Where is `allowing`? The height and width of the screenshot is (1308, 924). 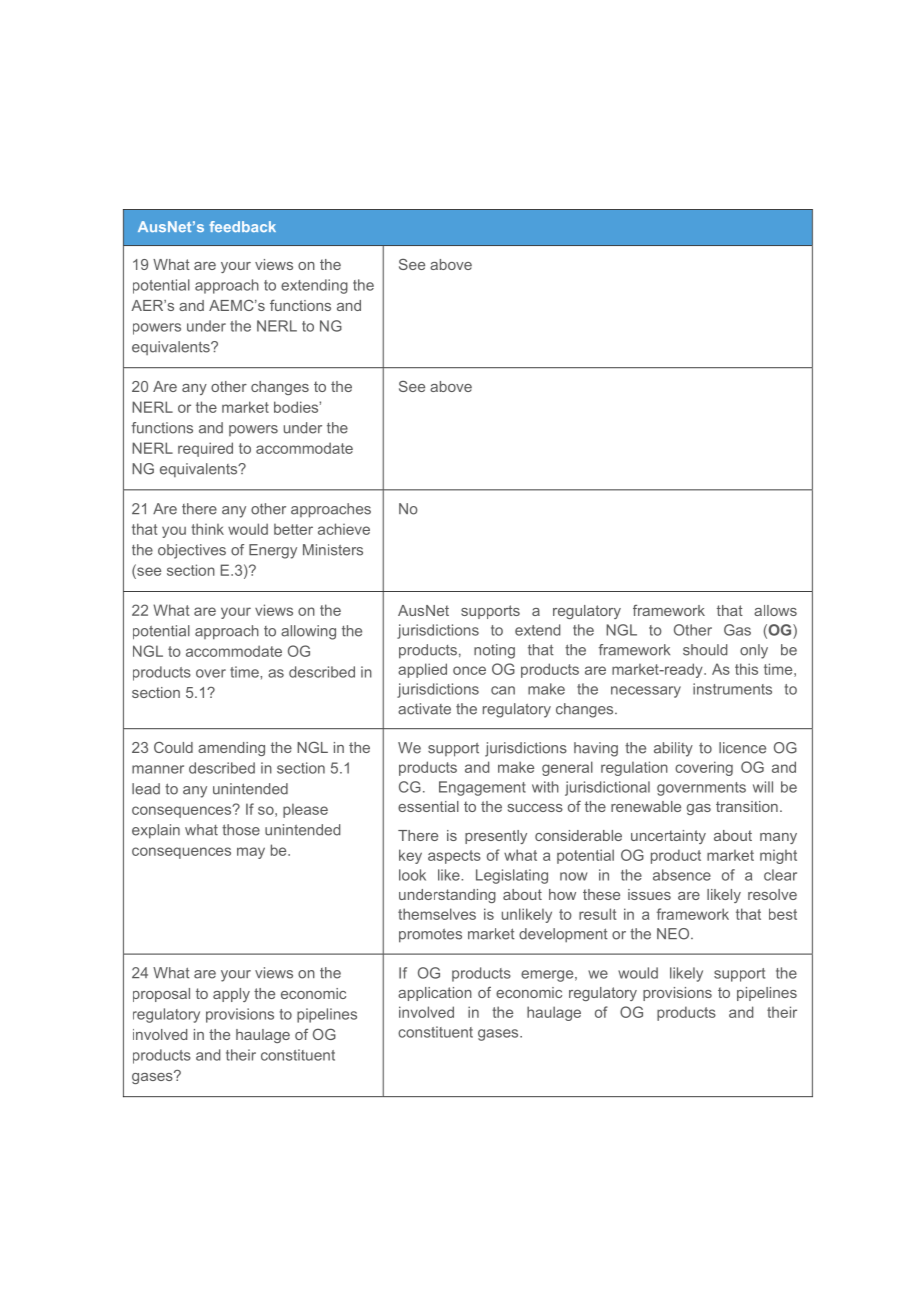
allowing is located at coordinates (308, 632).
